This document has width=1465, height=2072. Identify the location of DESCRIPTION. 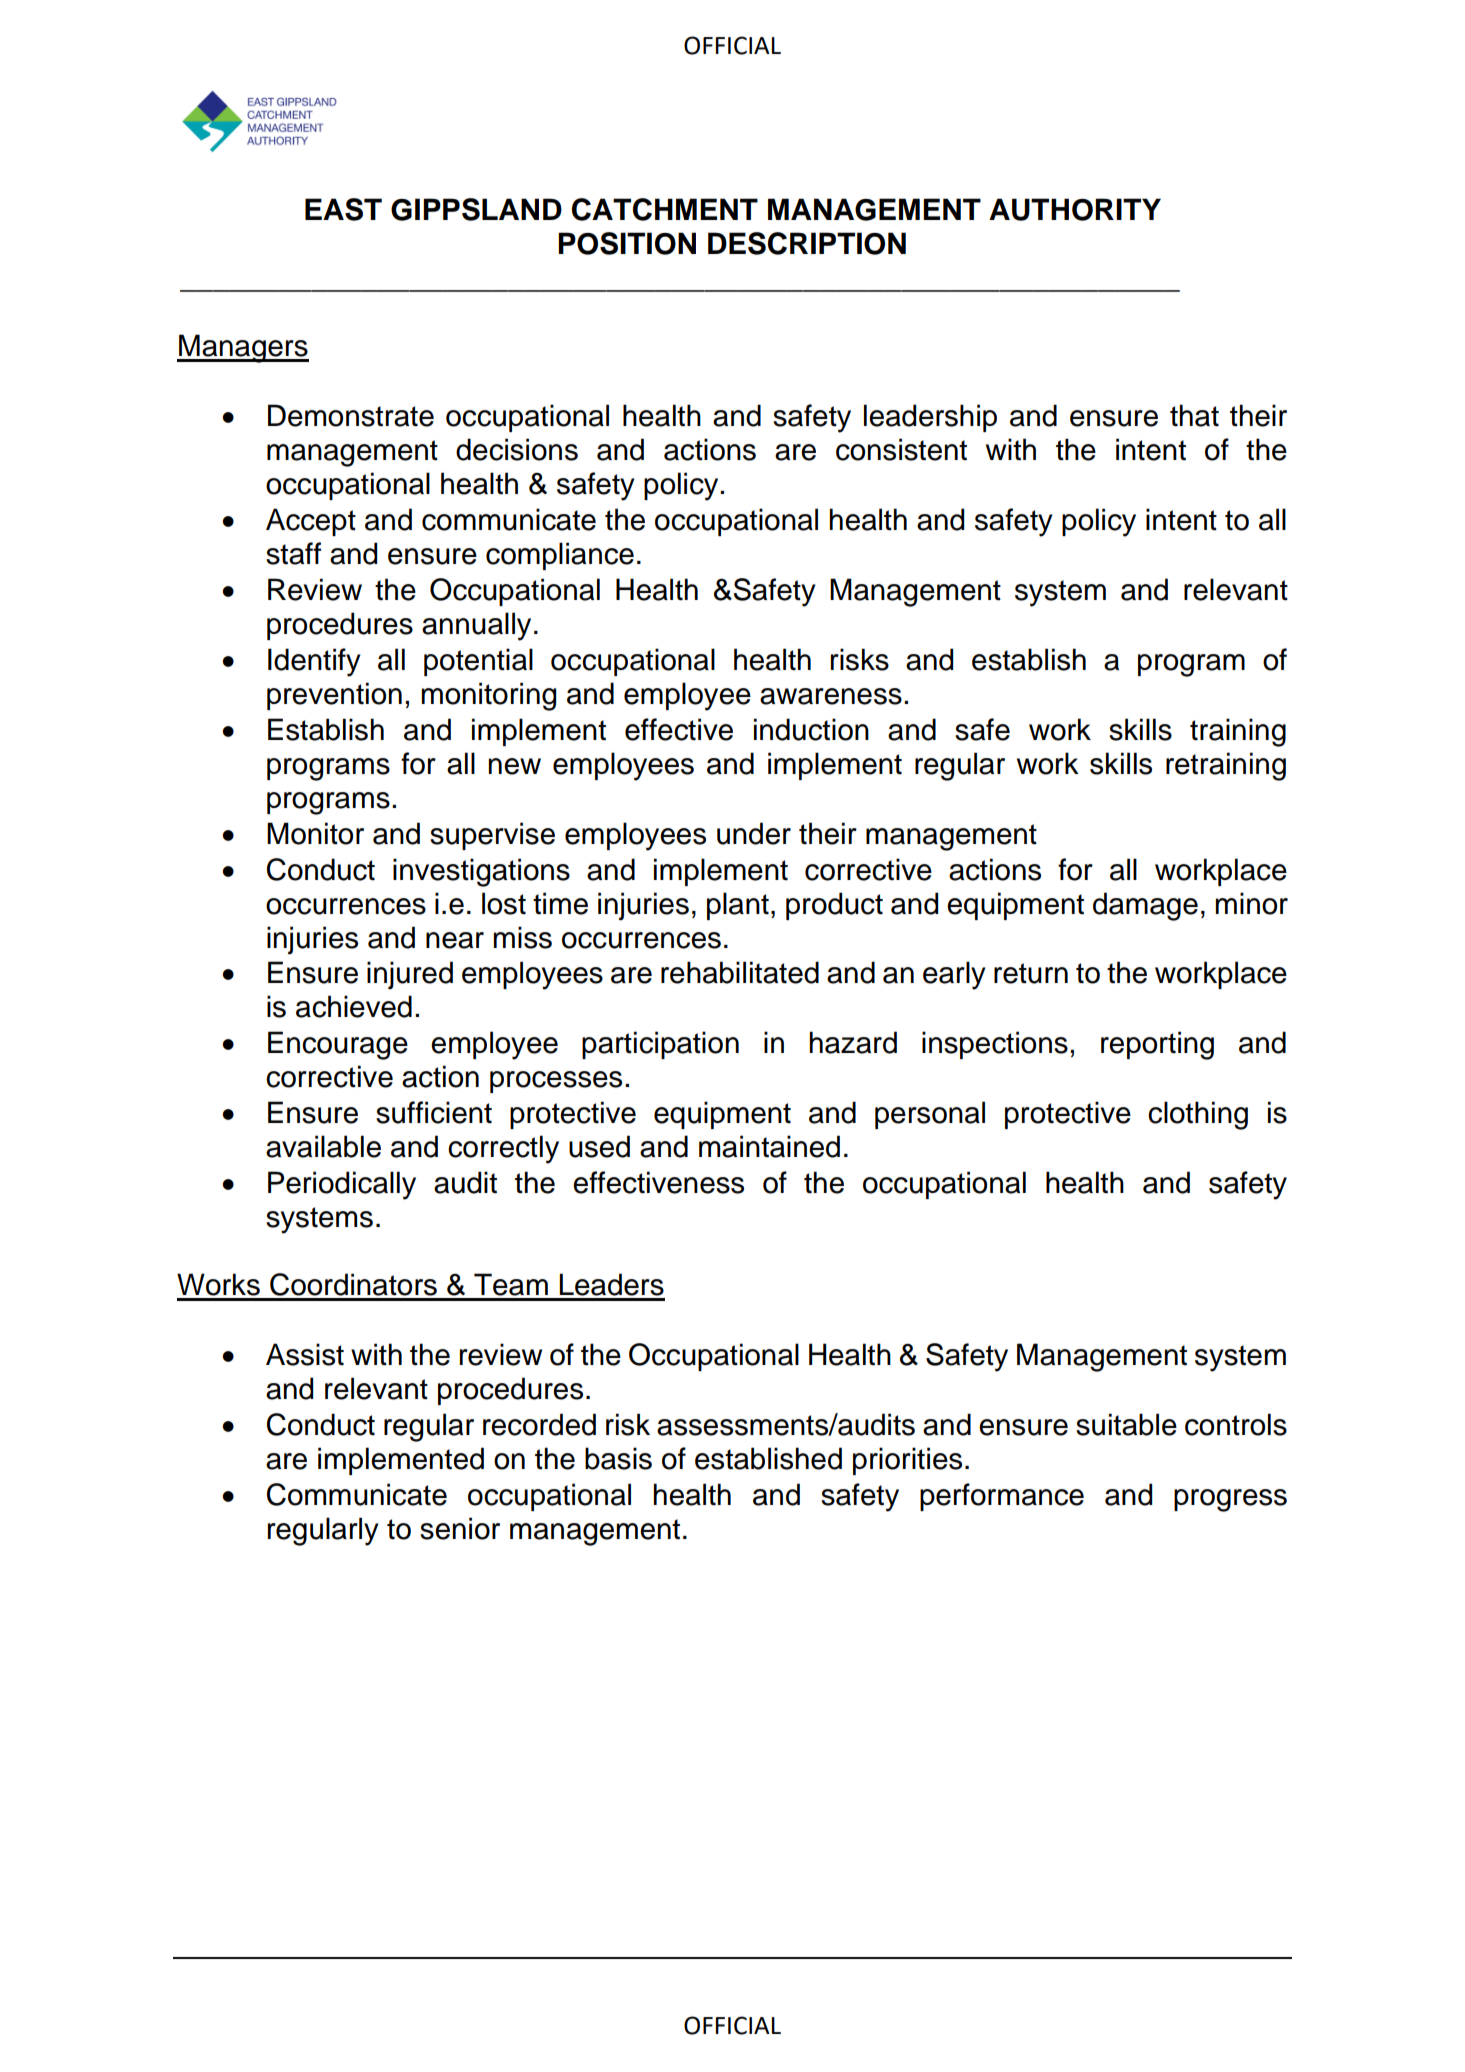
(807, 243).
